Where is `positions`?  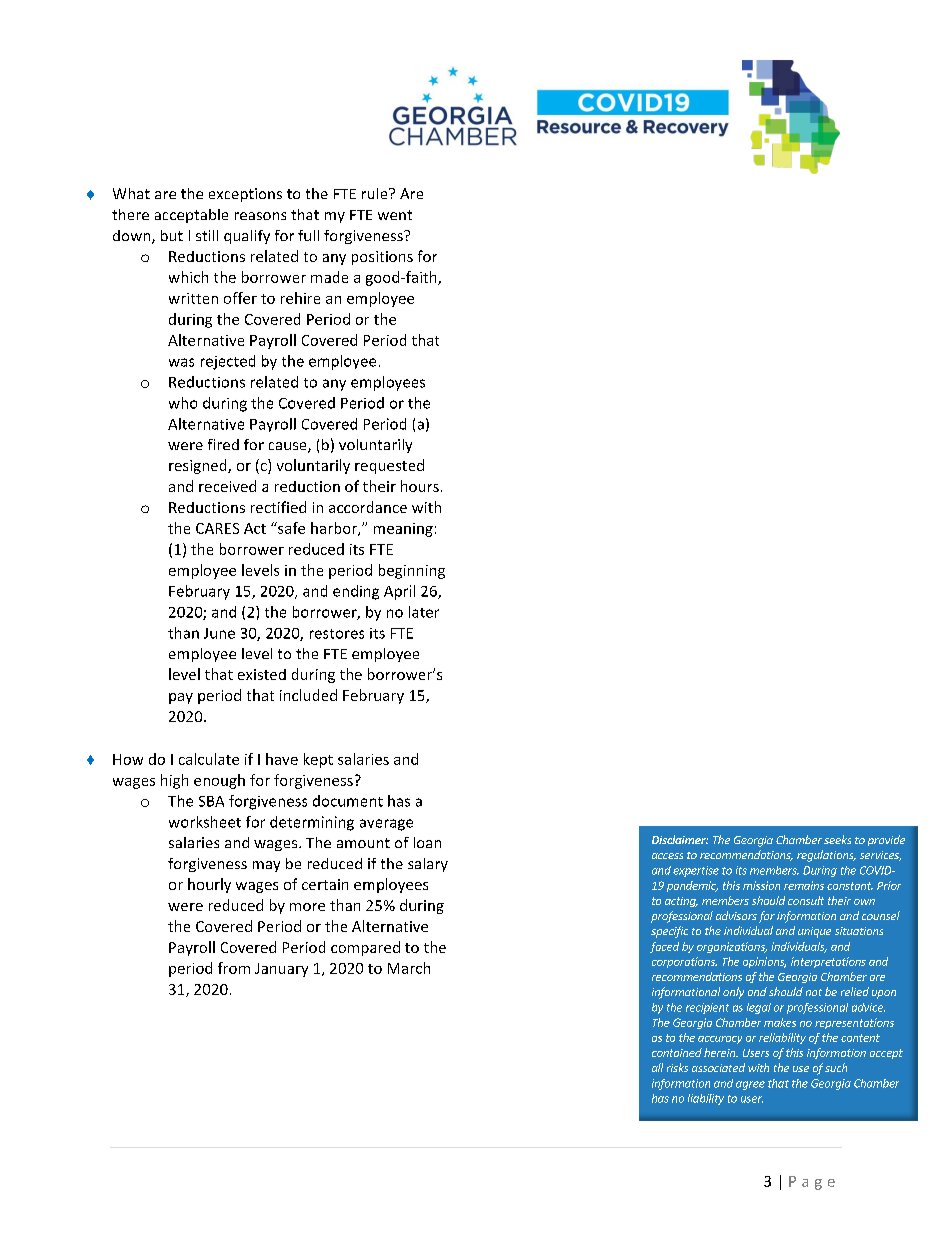 positions is located at coordinates (382, 258).
